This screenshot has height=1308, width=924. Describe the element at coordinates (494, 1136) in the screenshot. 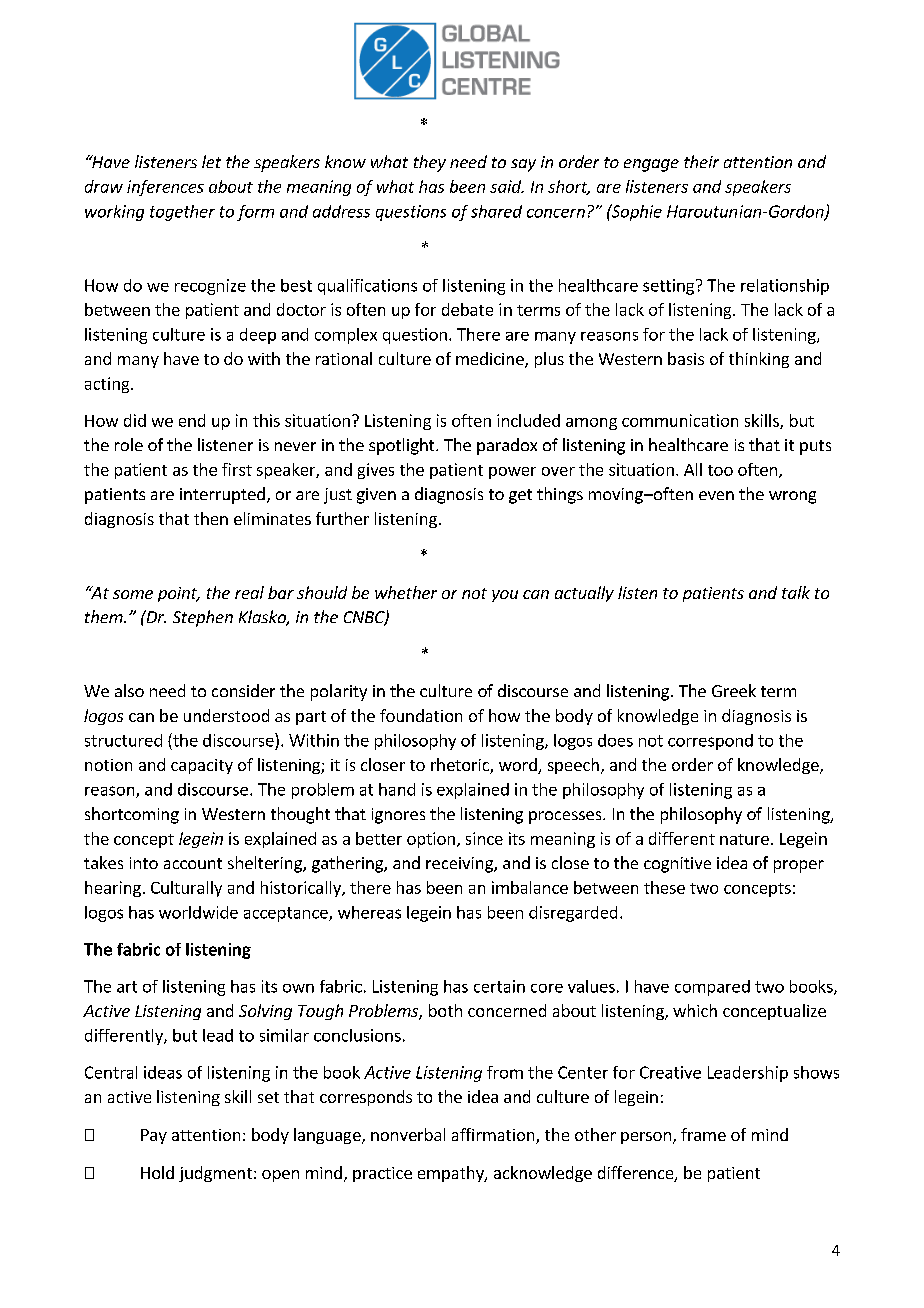

I see `affirmation` at that location.
